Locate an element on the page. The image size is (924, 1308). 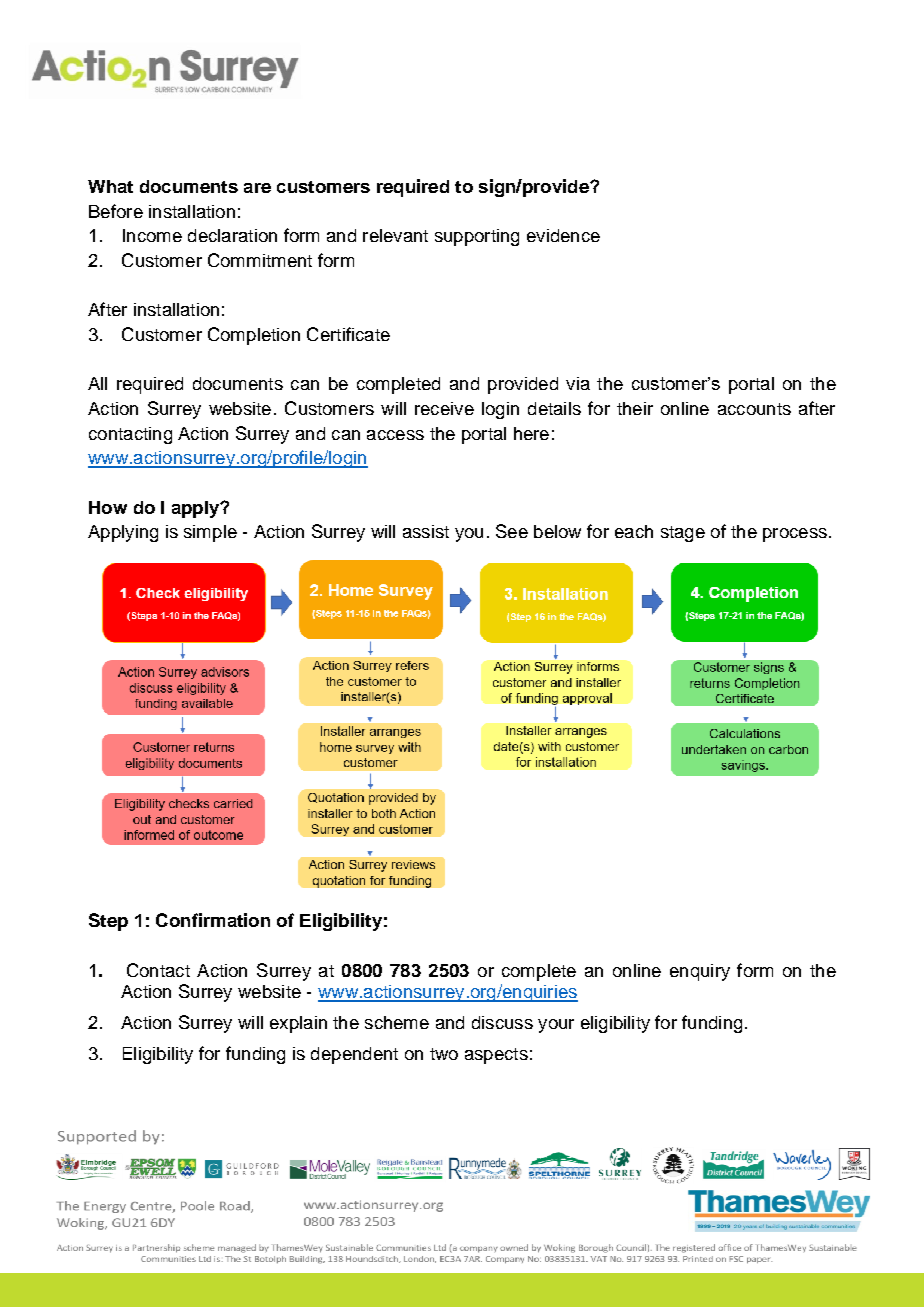
Completion is located at coordinates (254, 336).
